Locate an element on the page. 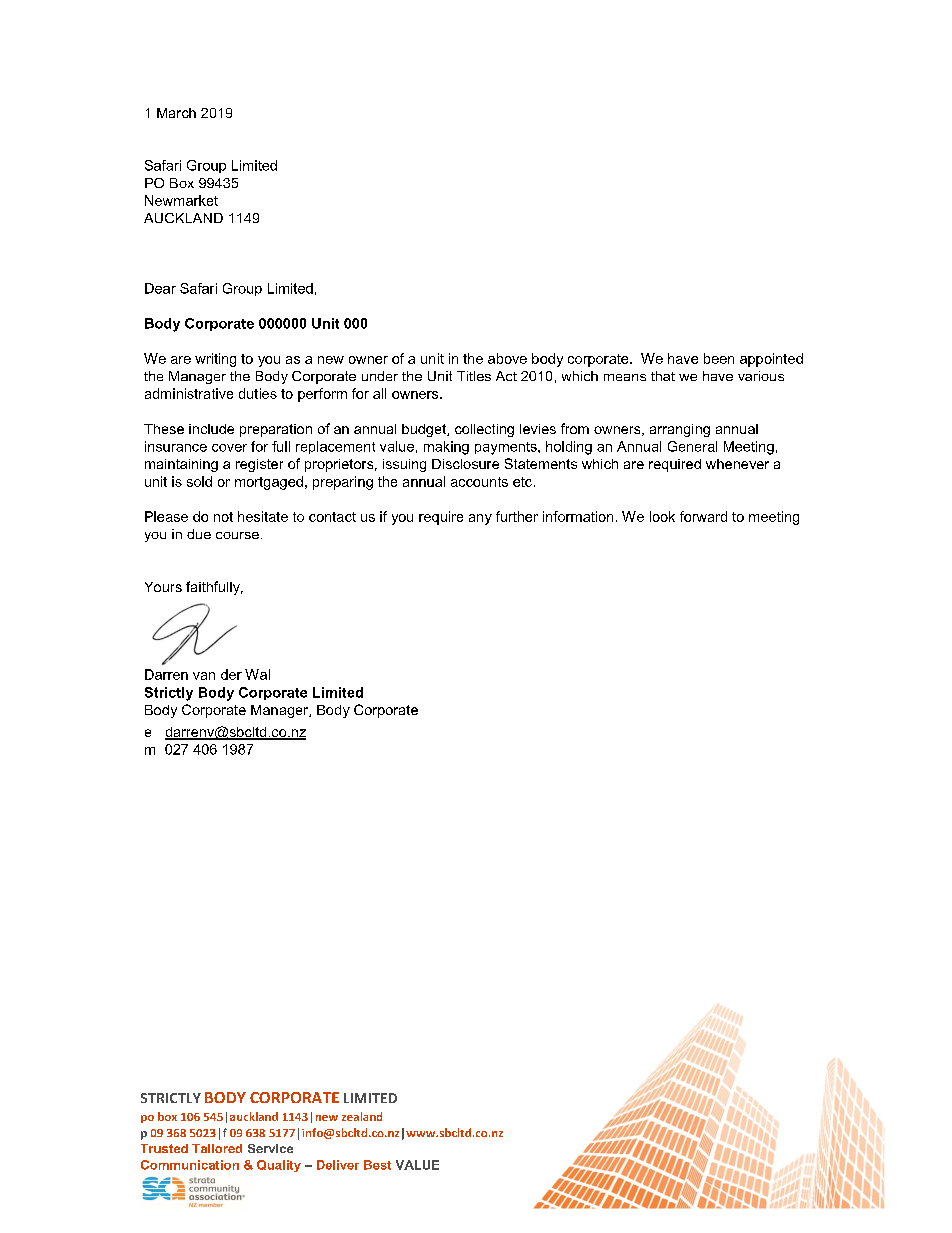  March is located at coordinates (176, 113).
